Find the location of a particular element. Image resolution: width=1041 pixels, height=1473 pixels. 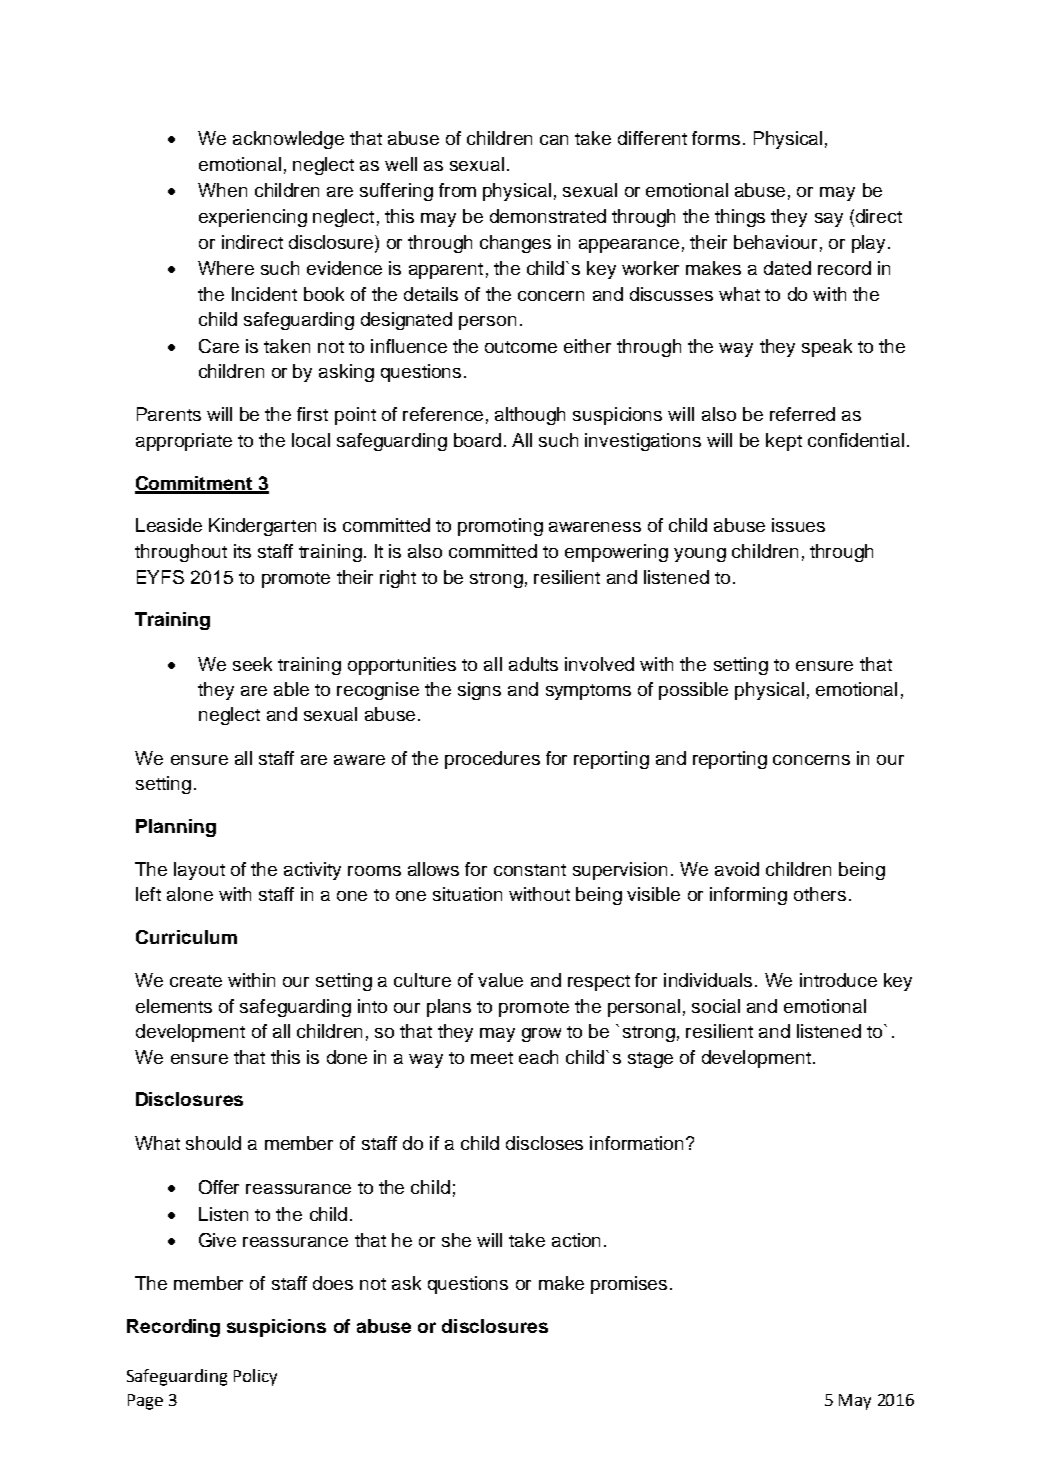

Policy is located at coordinates (255, 1377).
